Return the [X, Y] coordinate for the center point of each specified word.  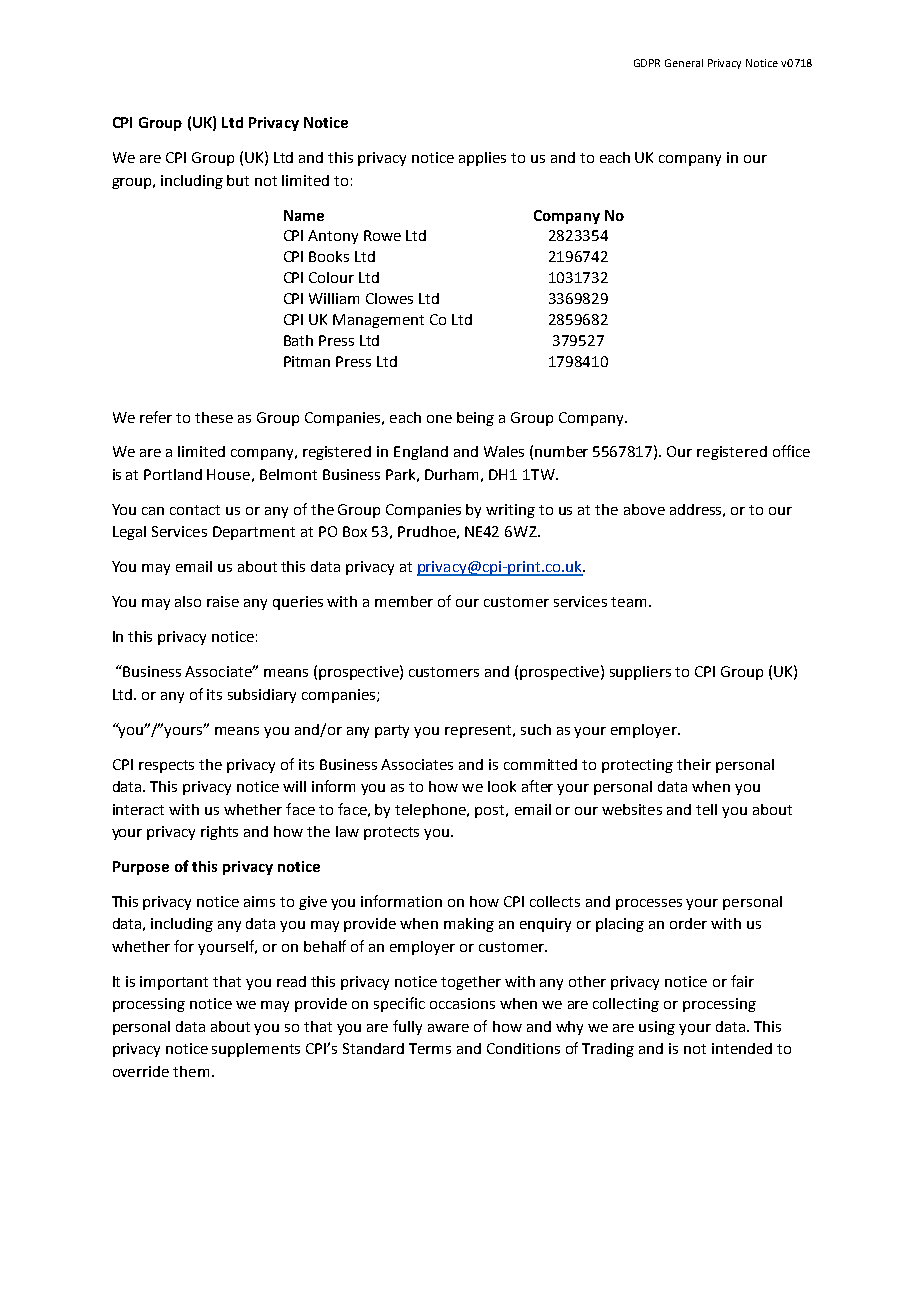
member [404, 601]
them [191, 1071]
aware [448, 1028]
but [238, 180]
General [684, 63]
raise [223, 601]
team [630, 602]
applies [482, 159]
